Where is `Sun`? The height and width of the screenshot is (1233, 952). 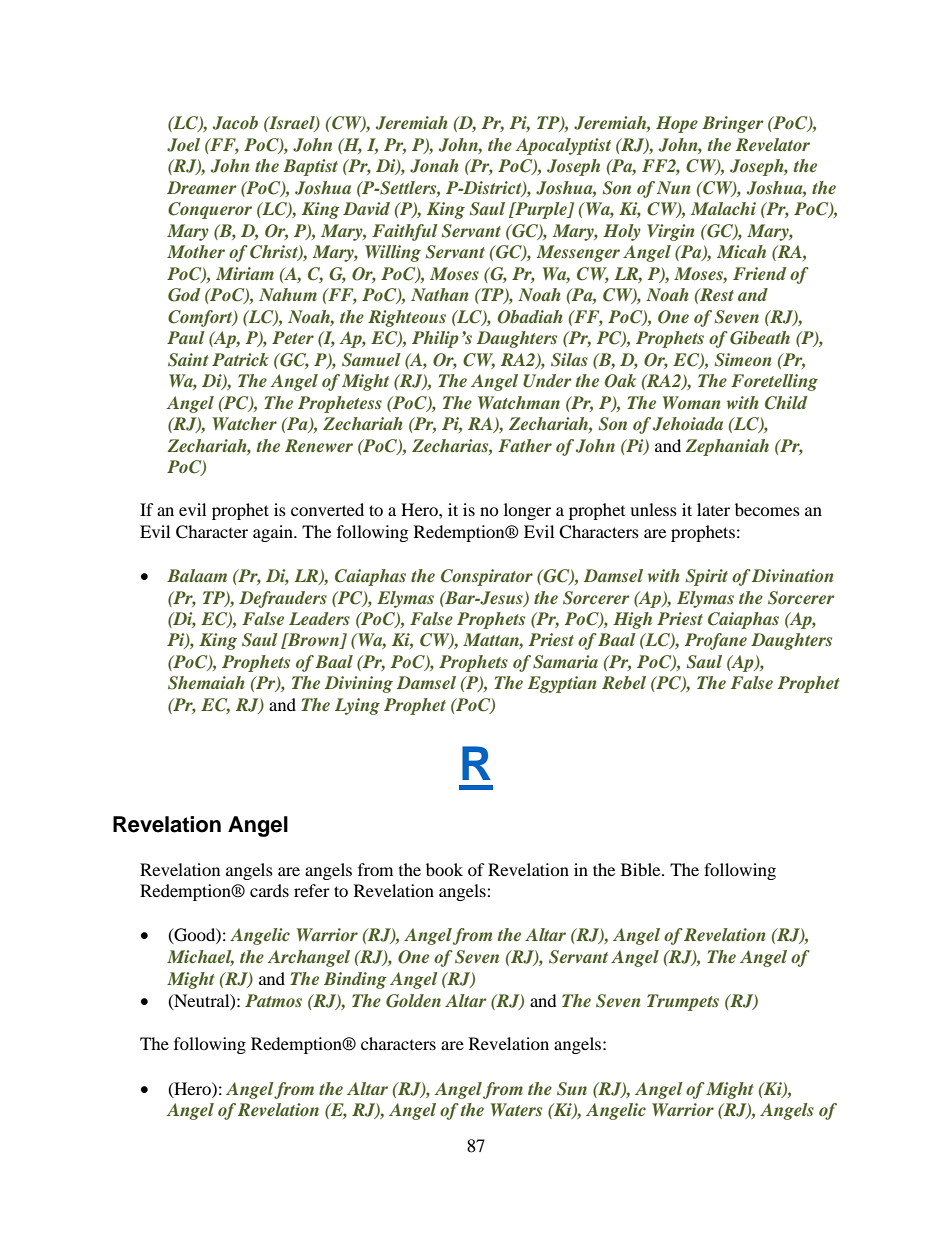 Sun is located at coordinates (572, 1089).
